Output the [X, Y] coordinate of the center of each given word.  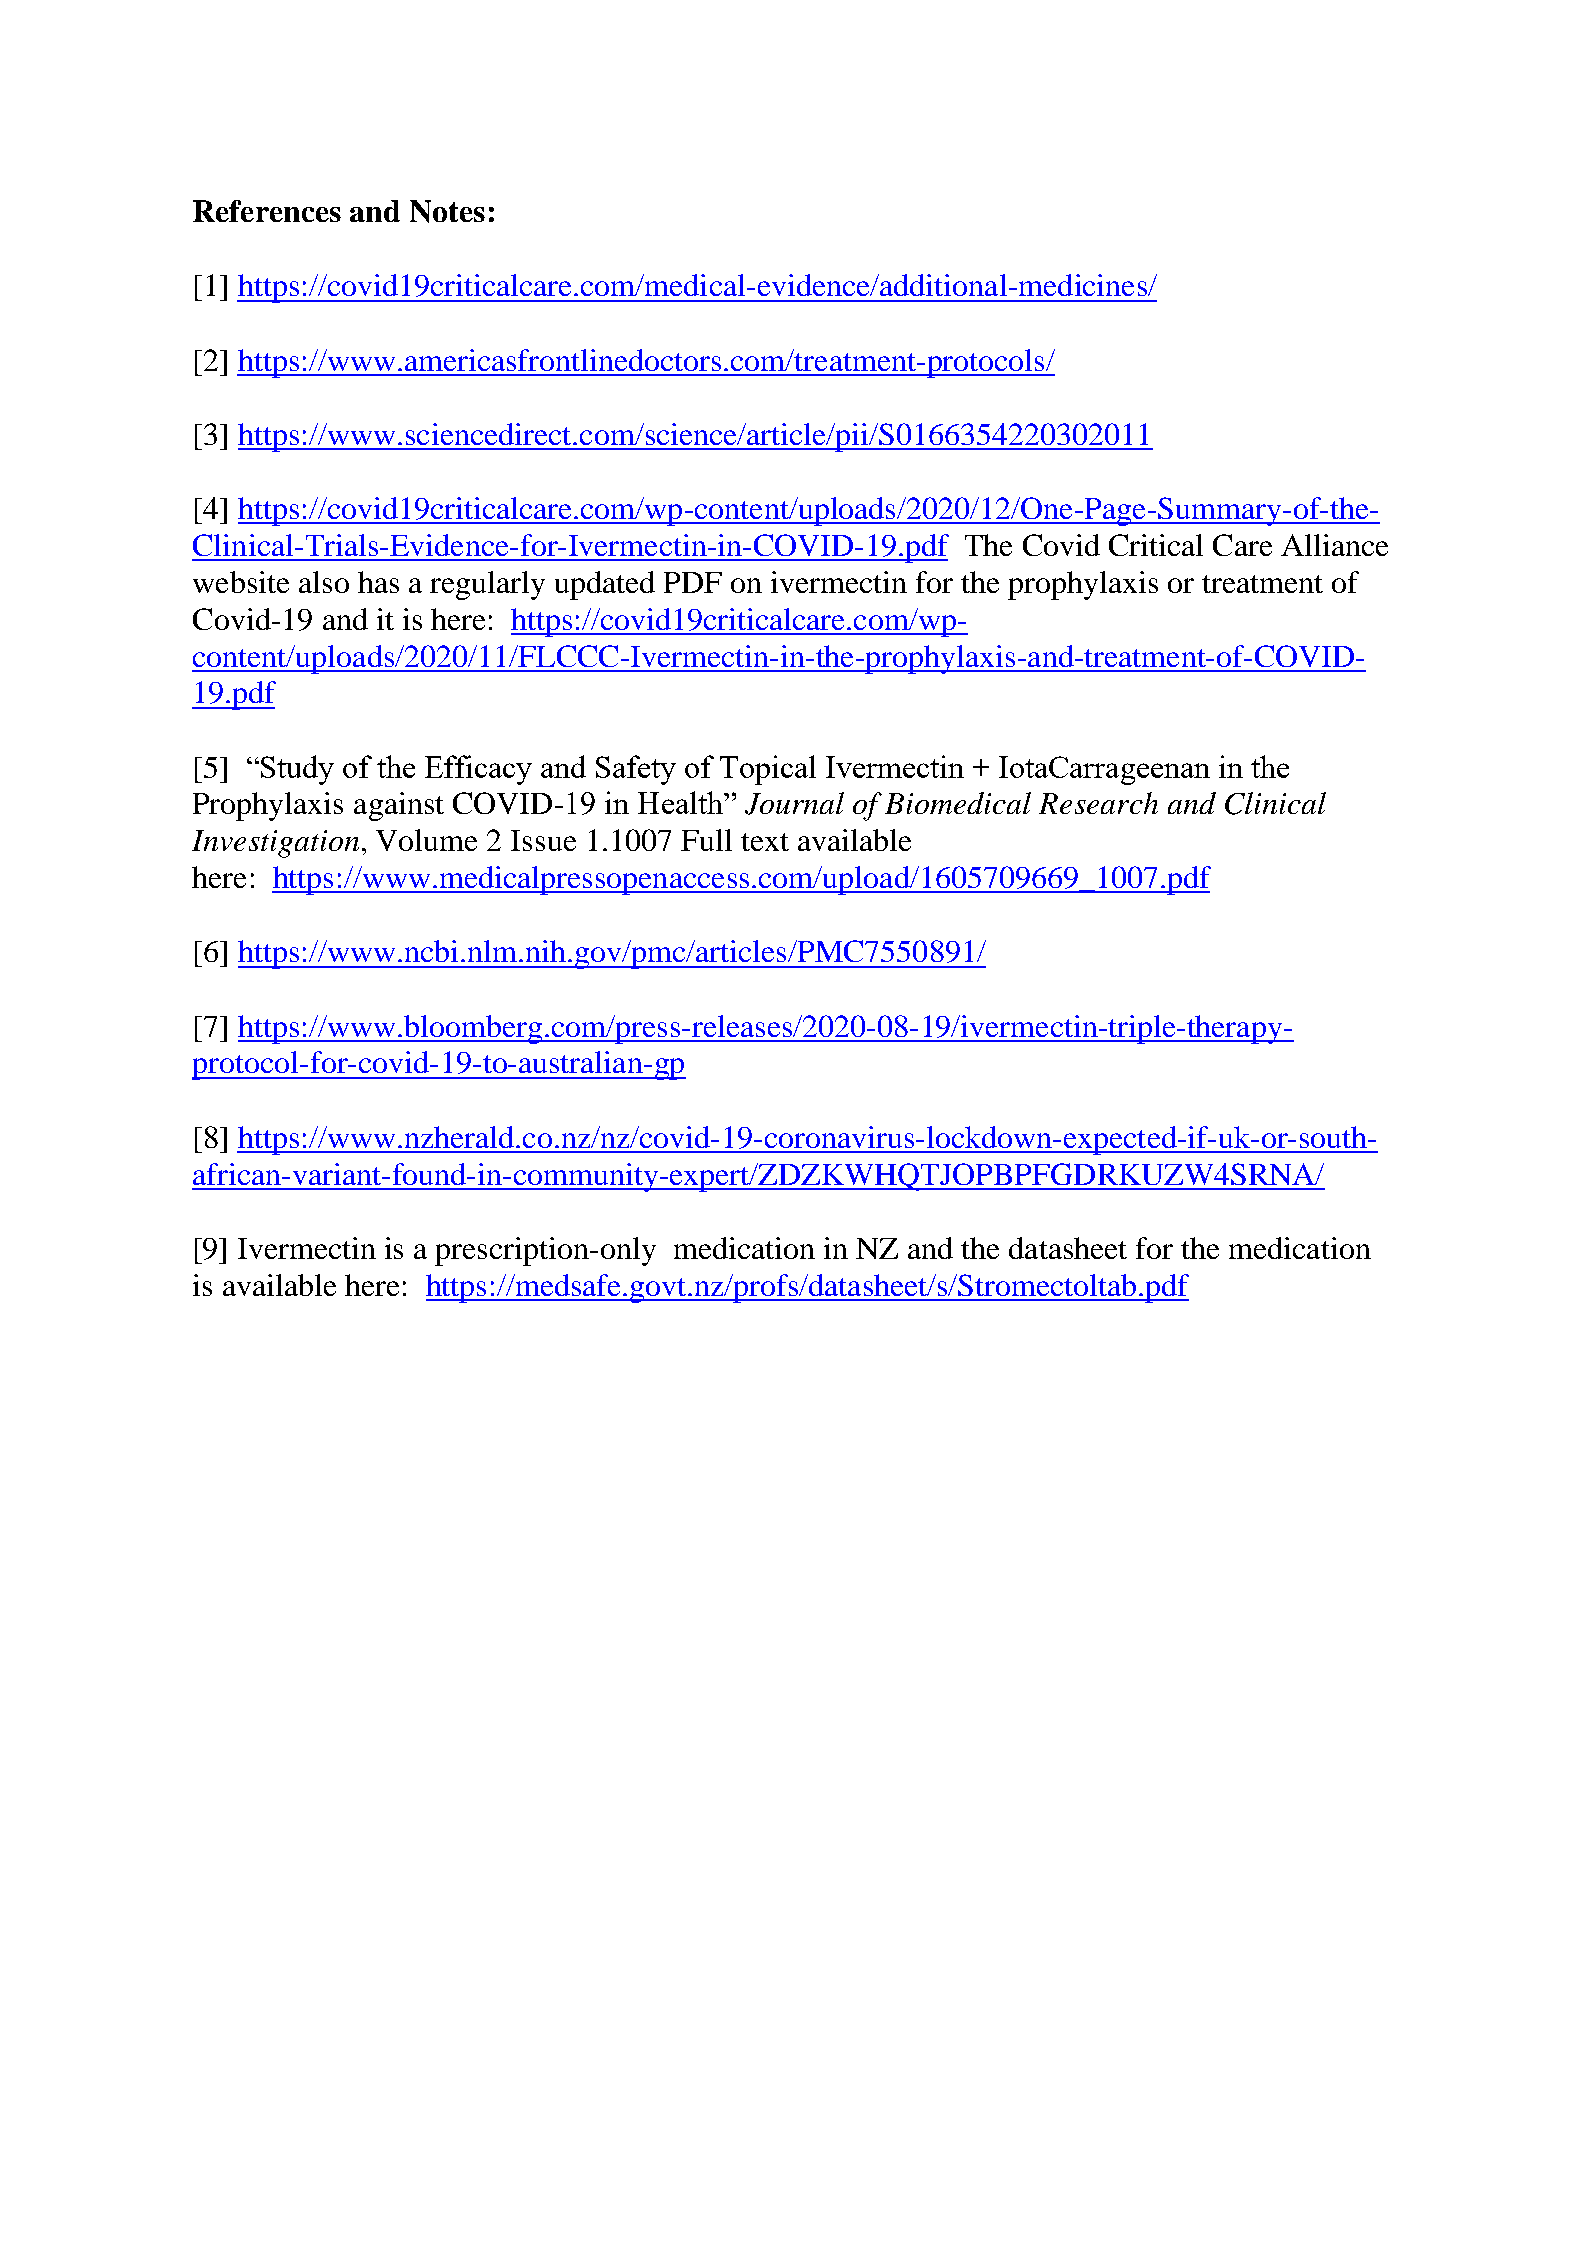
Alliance [1334, 545]
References [267, 211]
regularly [487, 585]
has [378, 582]
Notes [447, 211]
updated [605, 585]
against [399, 806]
